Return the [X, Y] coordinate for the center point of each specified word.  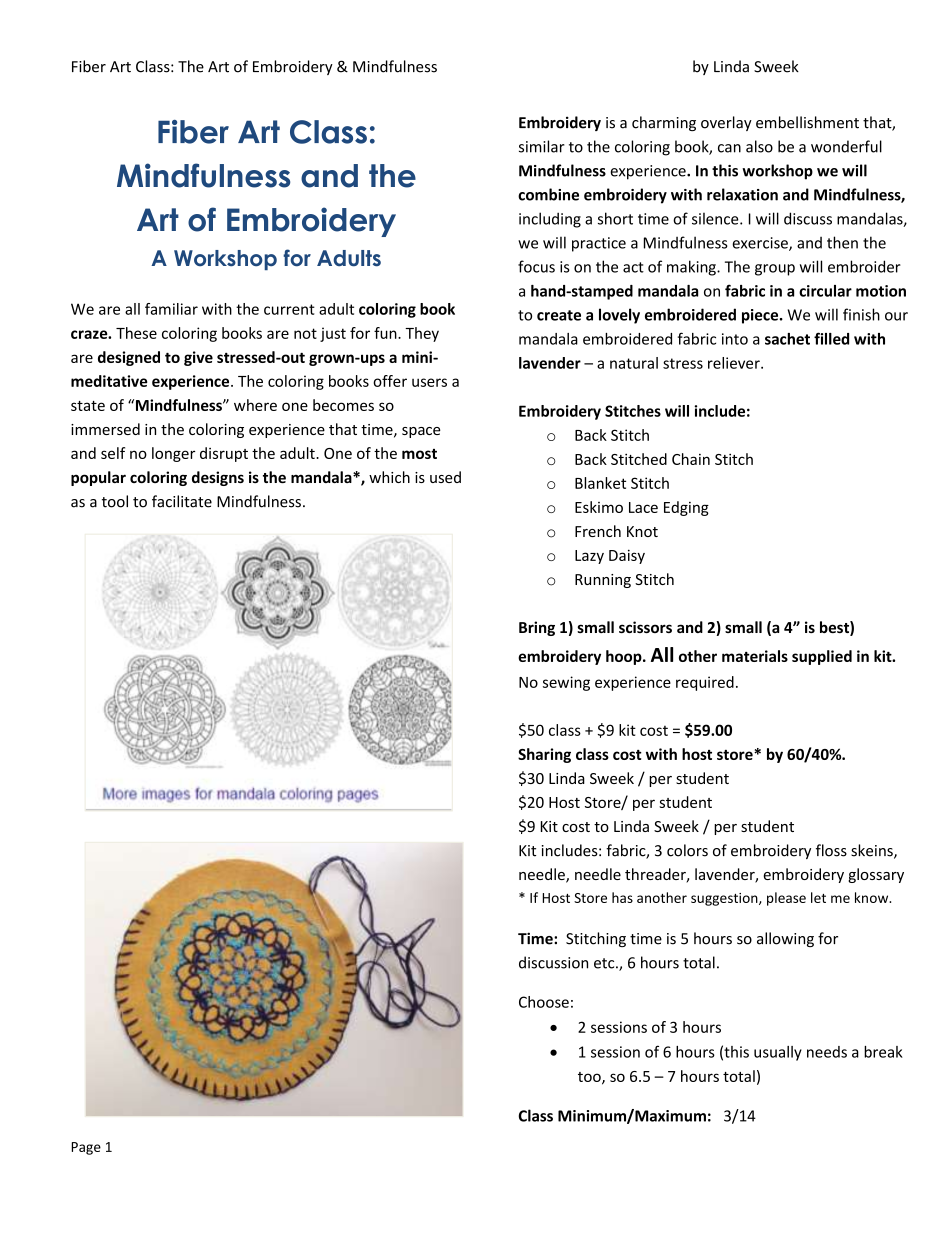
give [198, 358]
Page [86, 1148]
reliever [735, 363]
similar [542, 146]
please [786, 899]
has [622, 897]
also [759, 146]
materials [755, 656]
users [429, 382]
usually [778, 1053]
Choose [544, 1002]
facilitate [182, 501]
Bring [537, 628]
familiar [171, 309]
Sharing [544, 755]
